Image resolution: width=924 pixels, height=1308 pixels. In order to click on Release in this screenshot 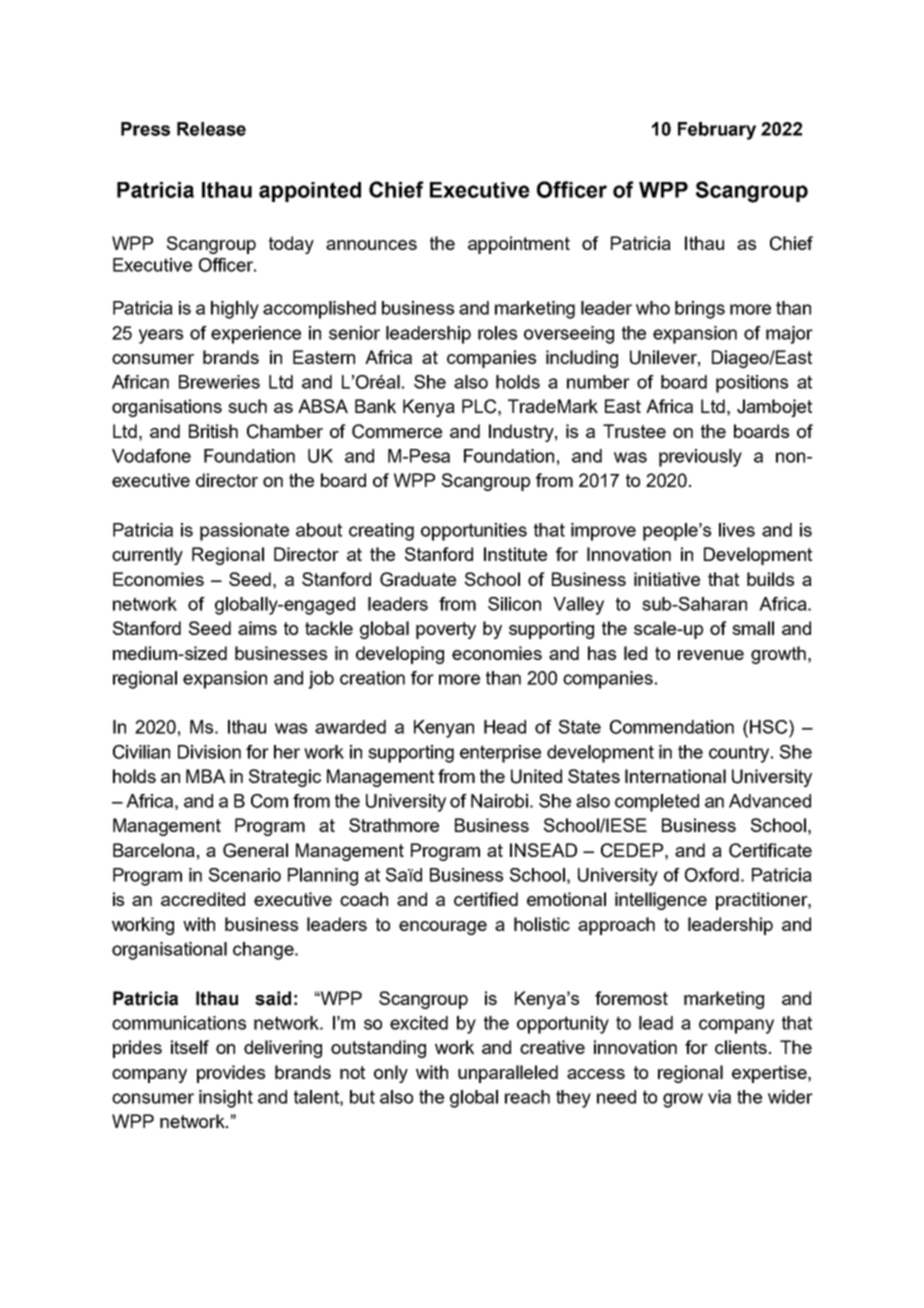, I will do `click(211, 129)`.
